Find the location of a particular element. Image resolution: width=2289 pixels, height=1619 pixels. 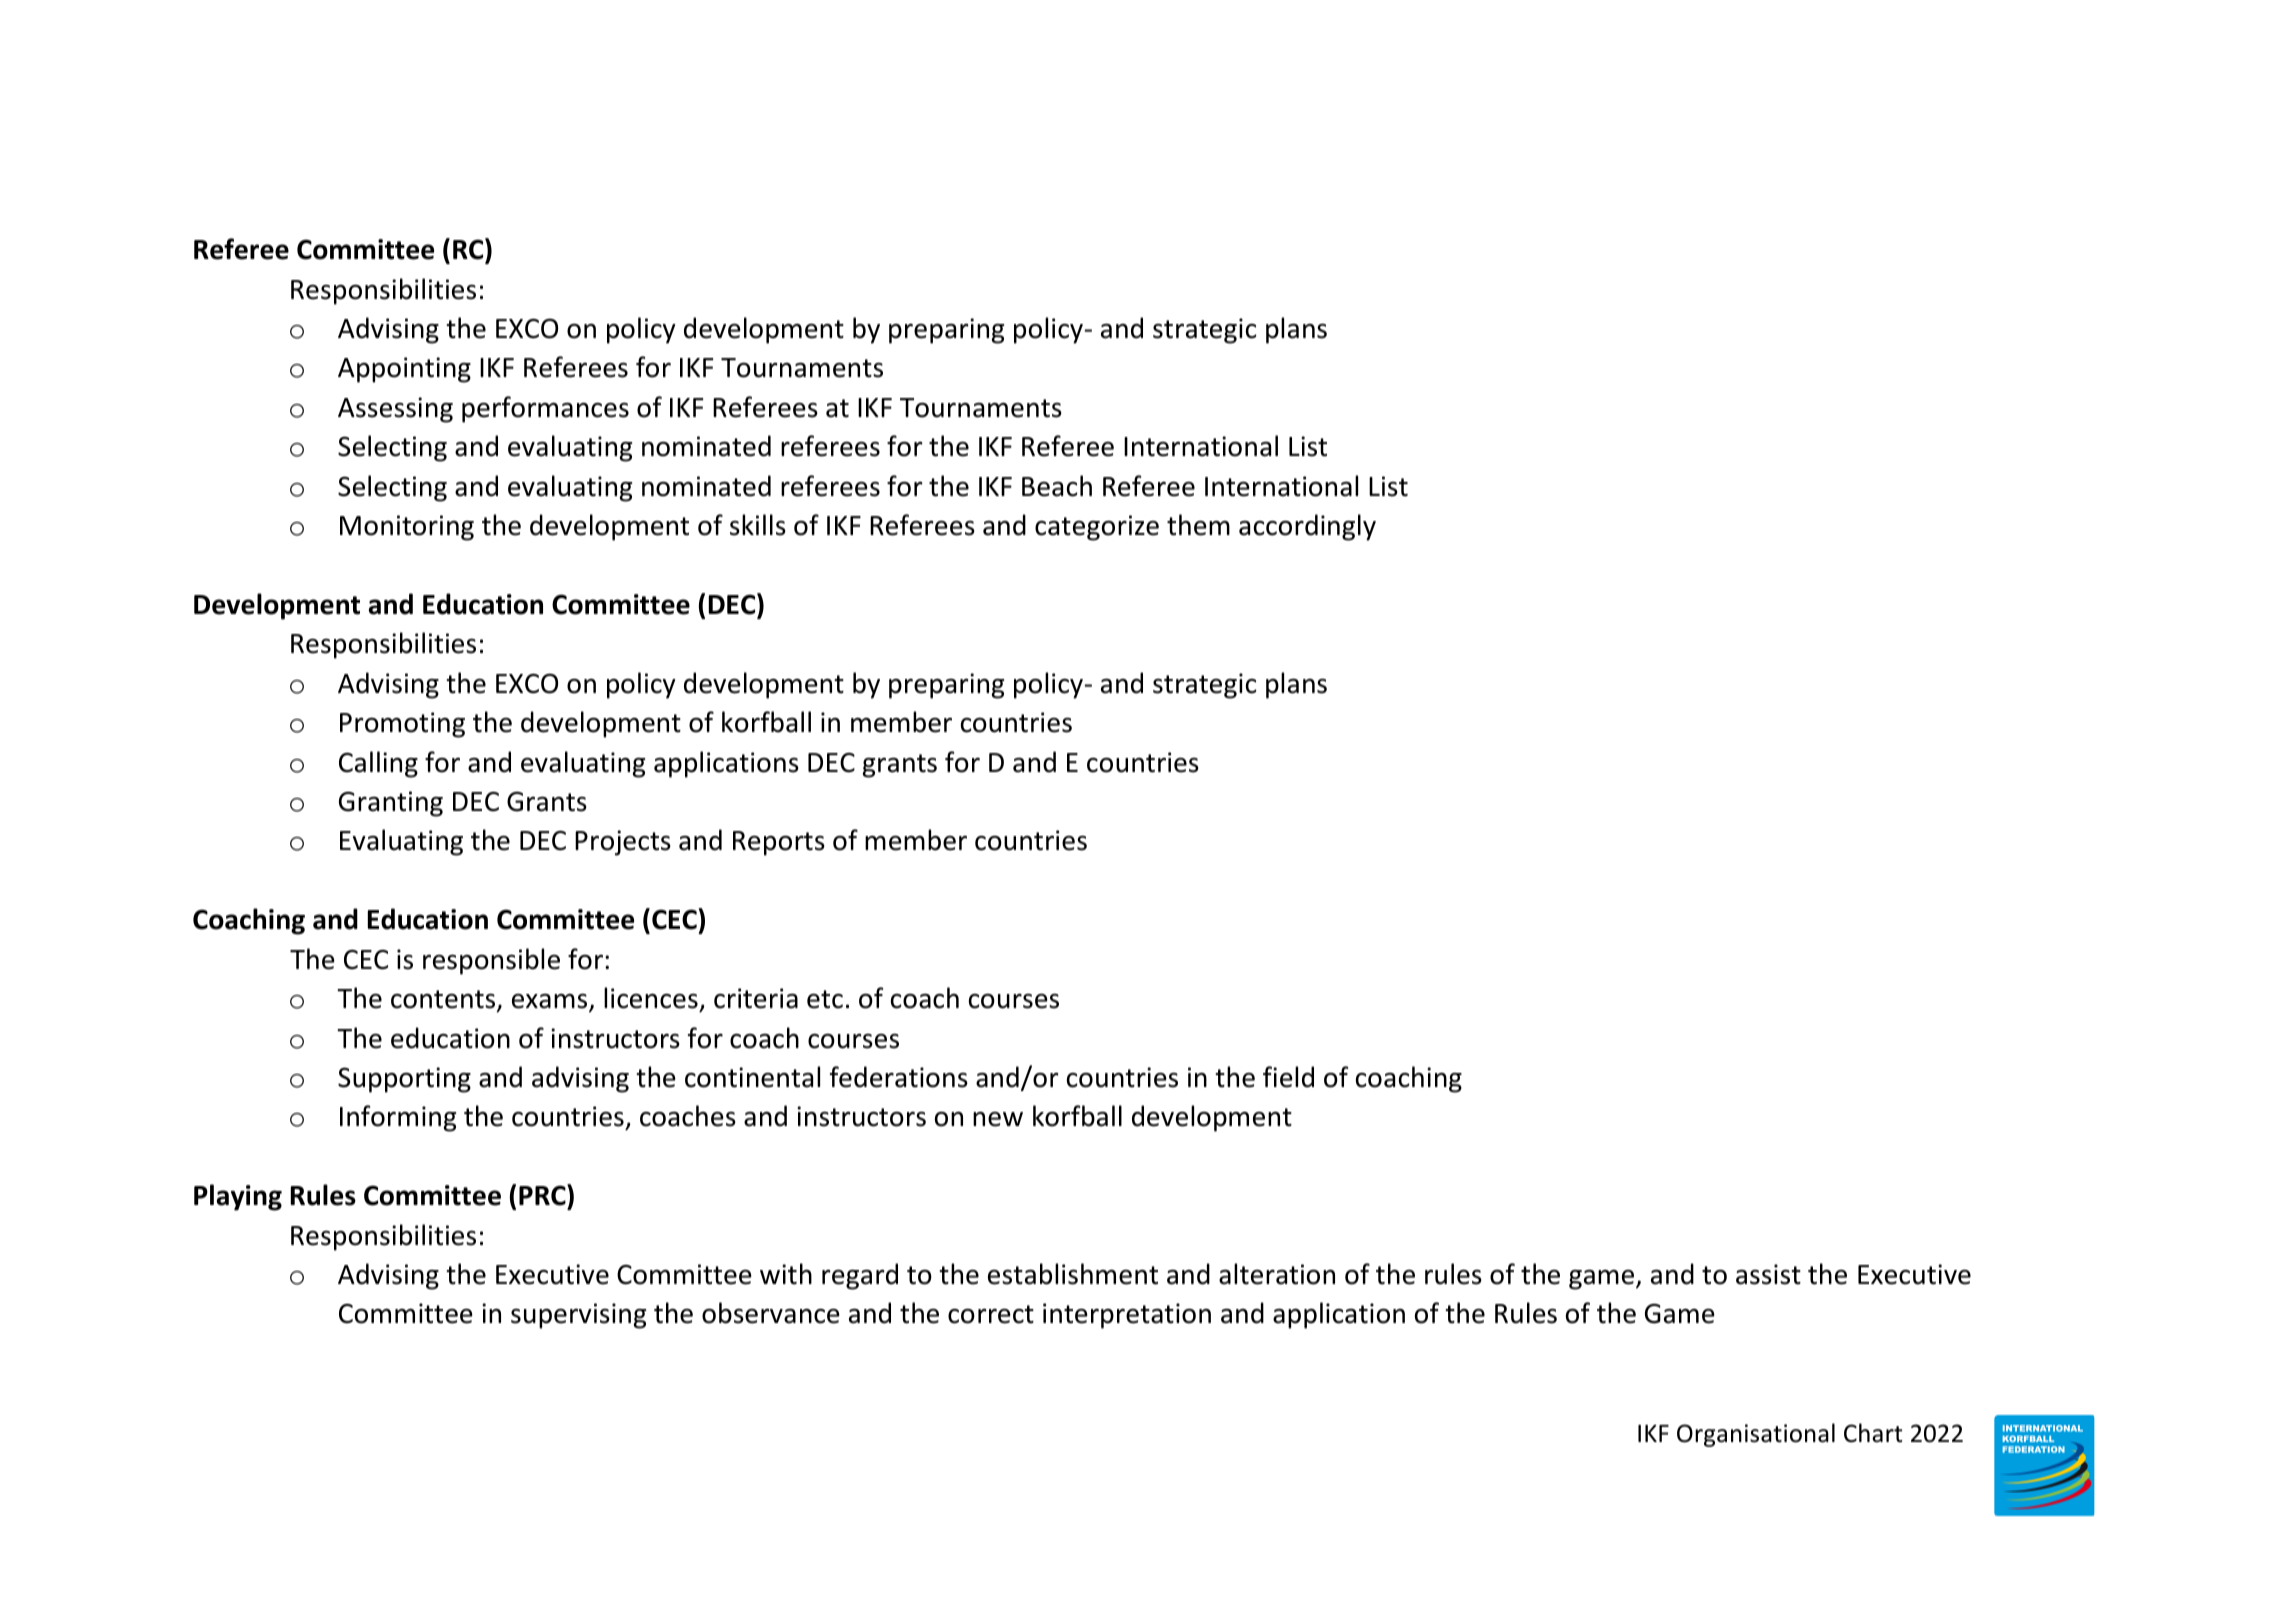

them is located at coordinates (1198, 525).
